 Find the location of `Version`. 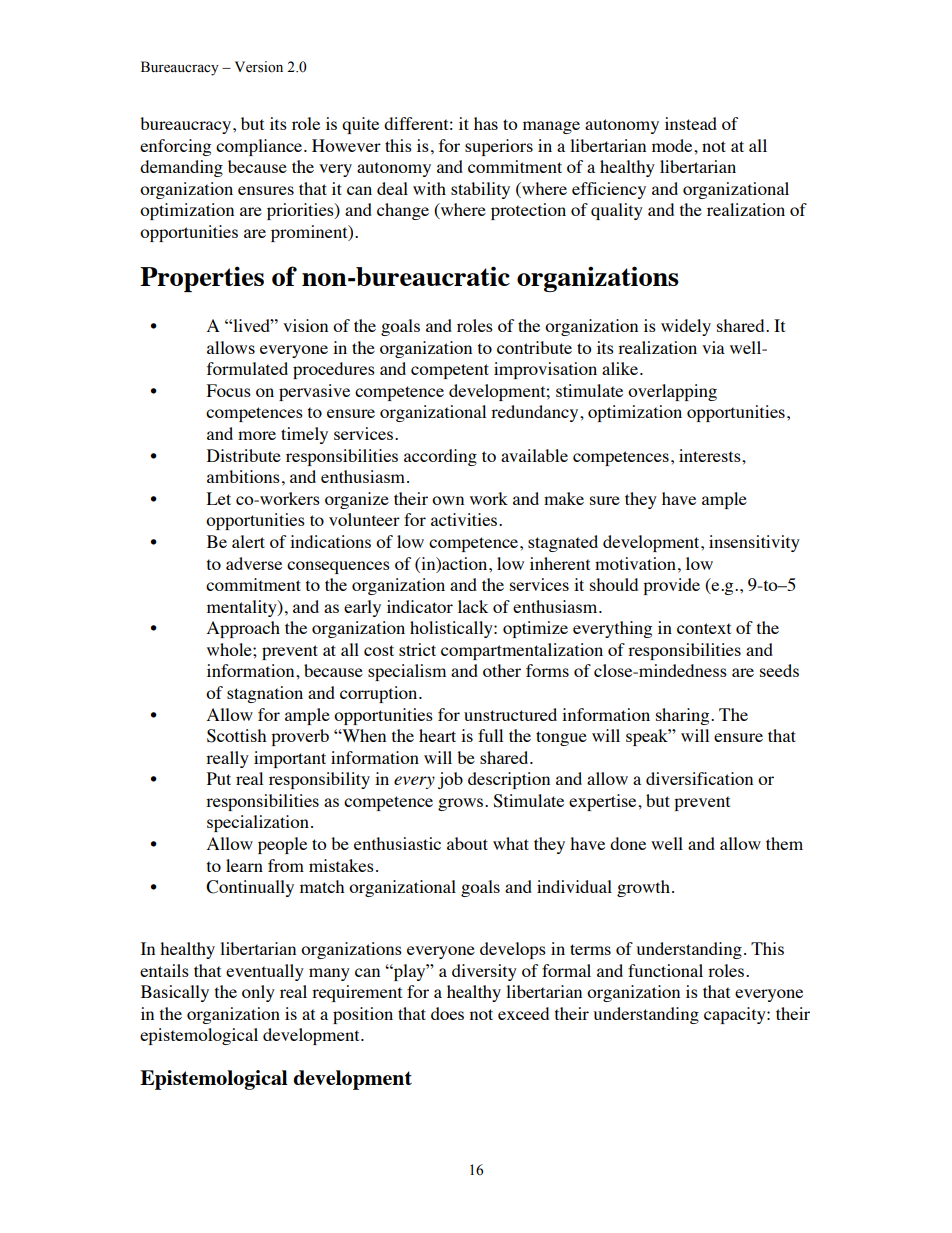

Version is located at coordinates (259, 67).
